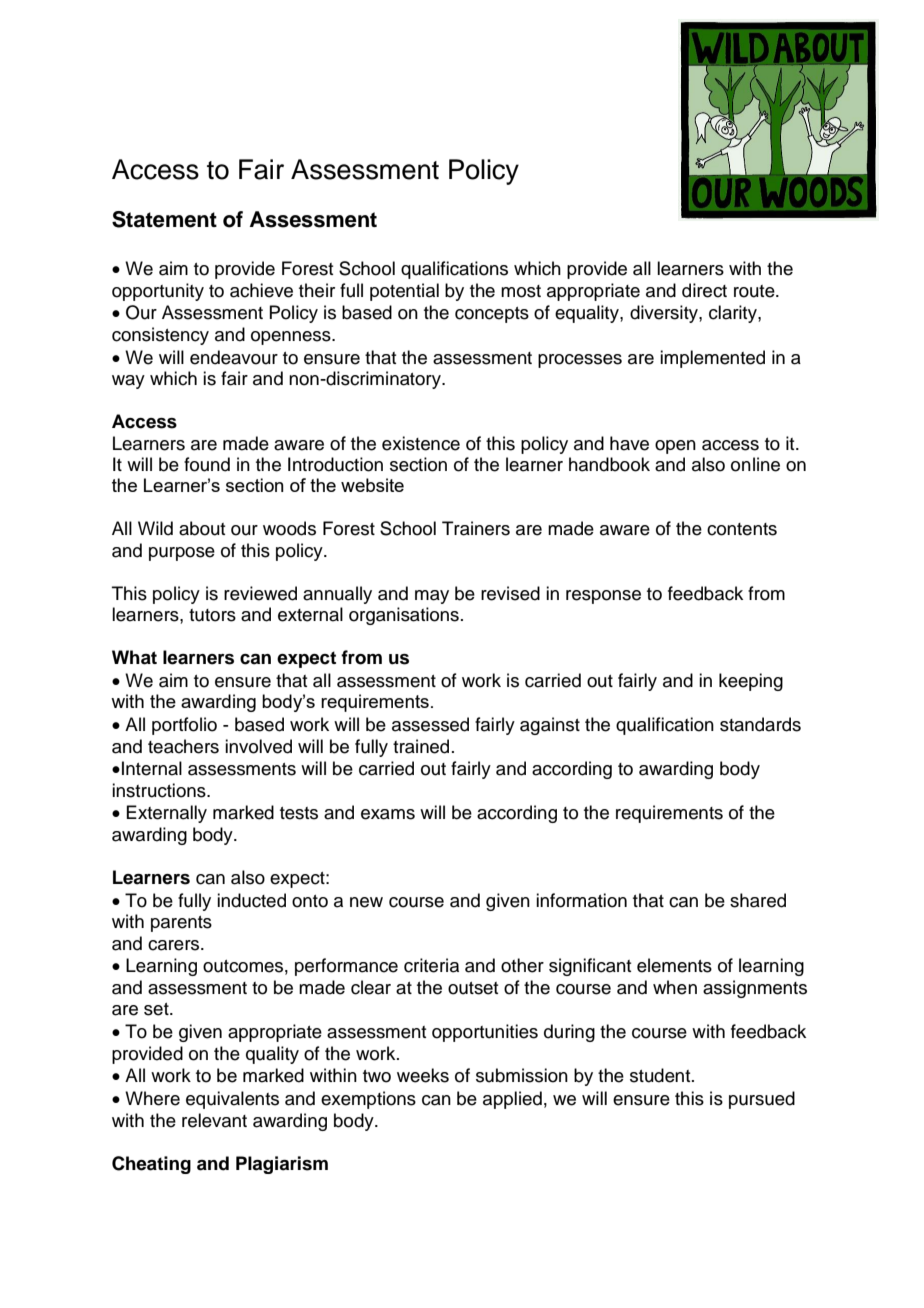  I want to click on Trainers, so click(476, 528).
